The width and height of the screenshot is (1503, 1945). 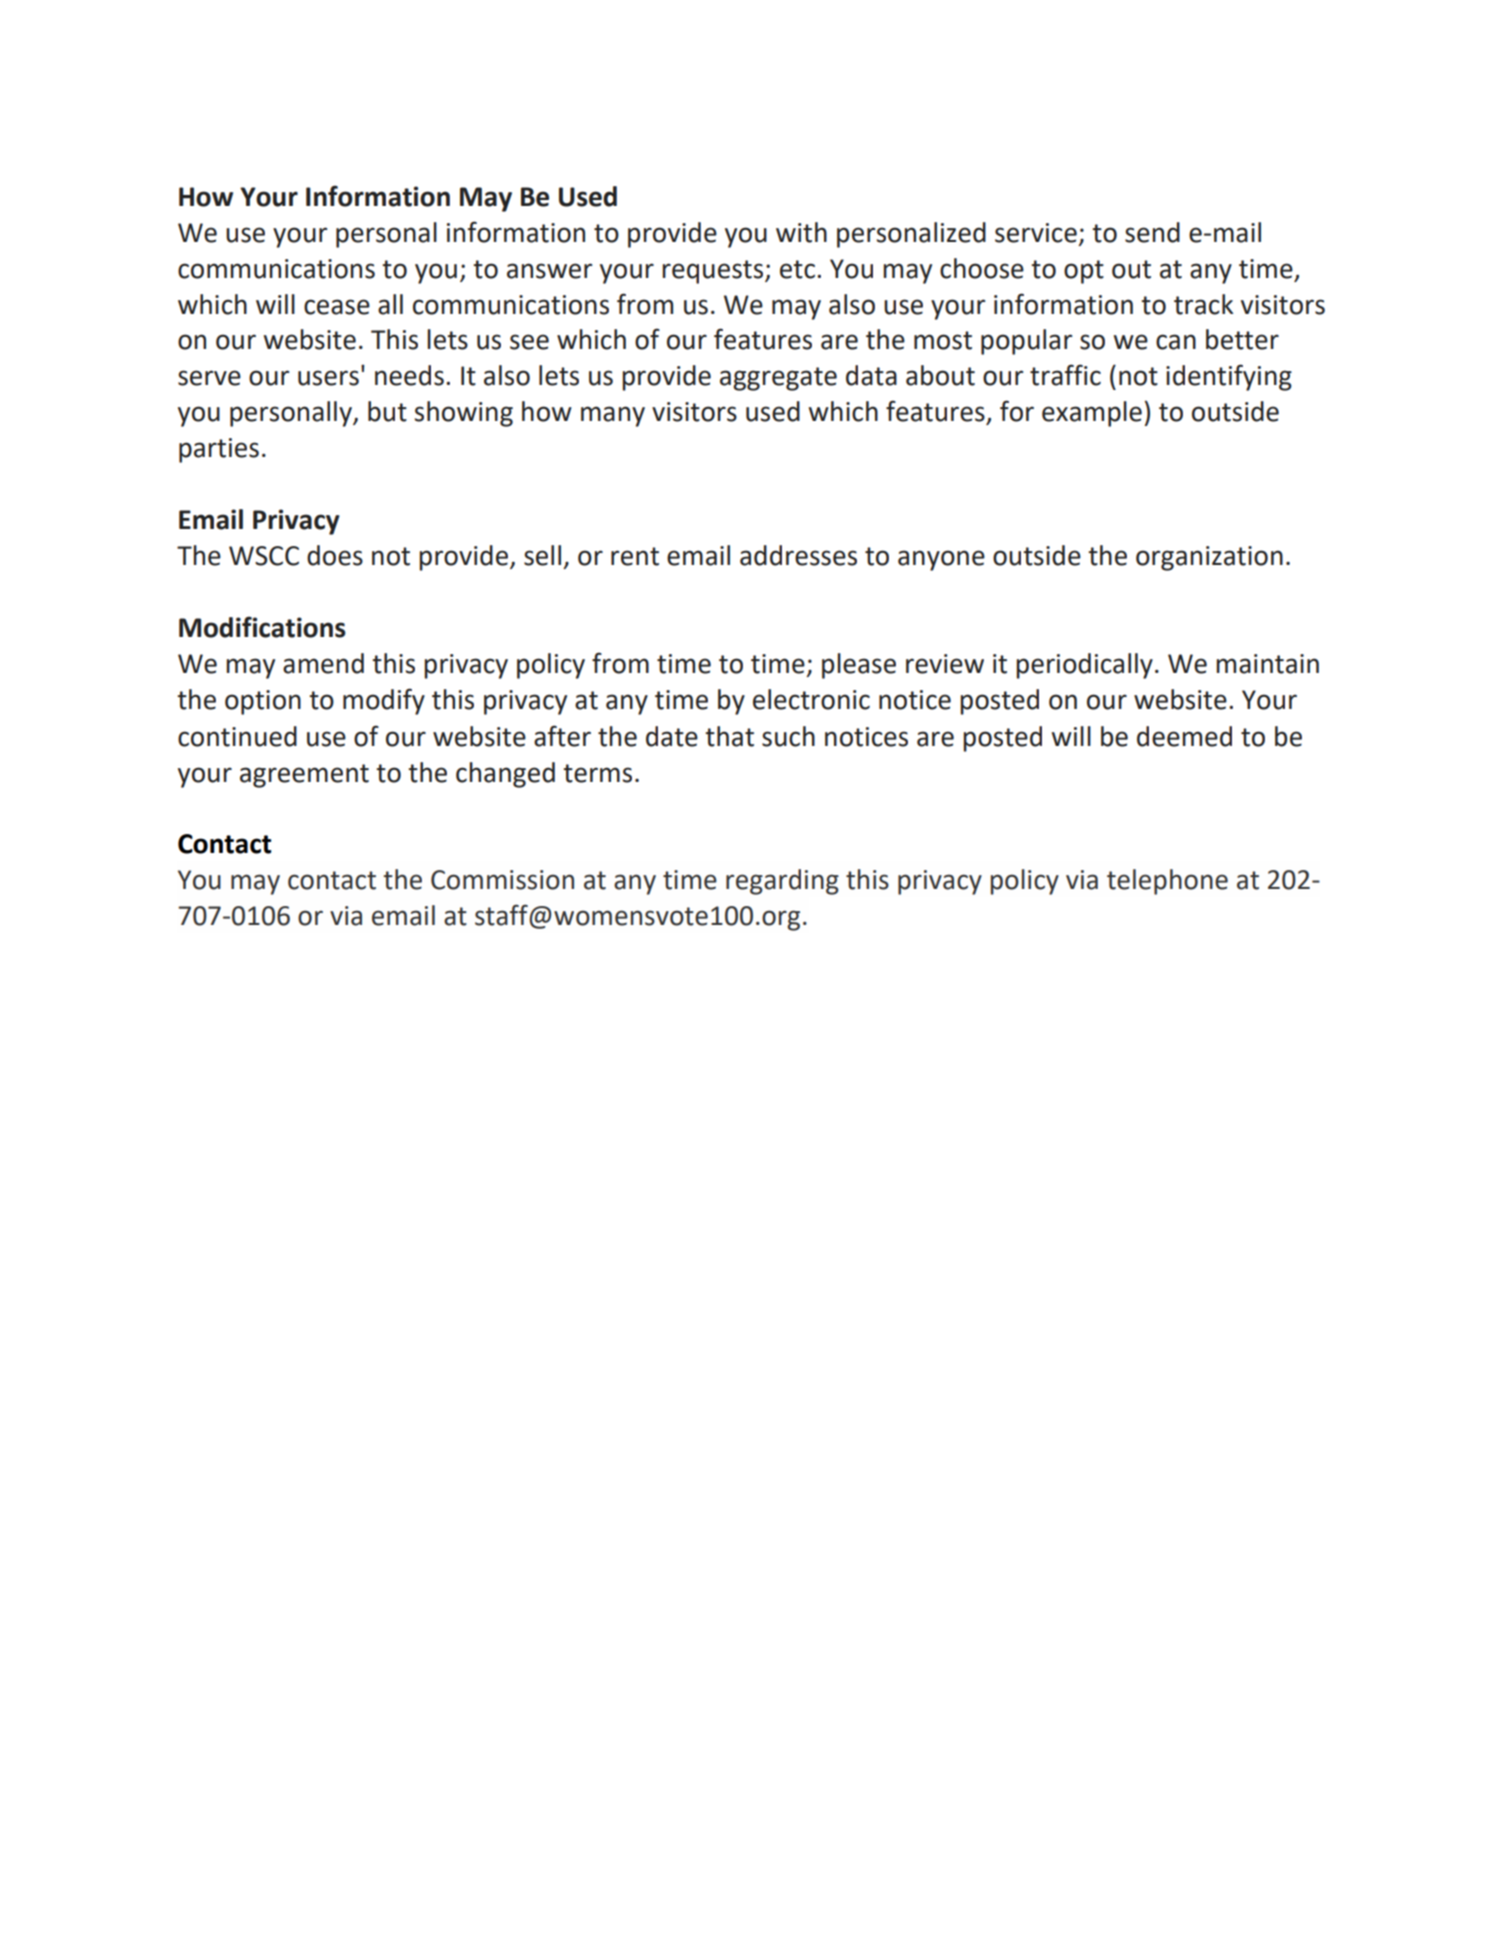 I want to click on Commission, so click(x=502, y=880).
